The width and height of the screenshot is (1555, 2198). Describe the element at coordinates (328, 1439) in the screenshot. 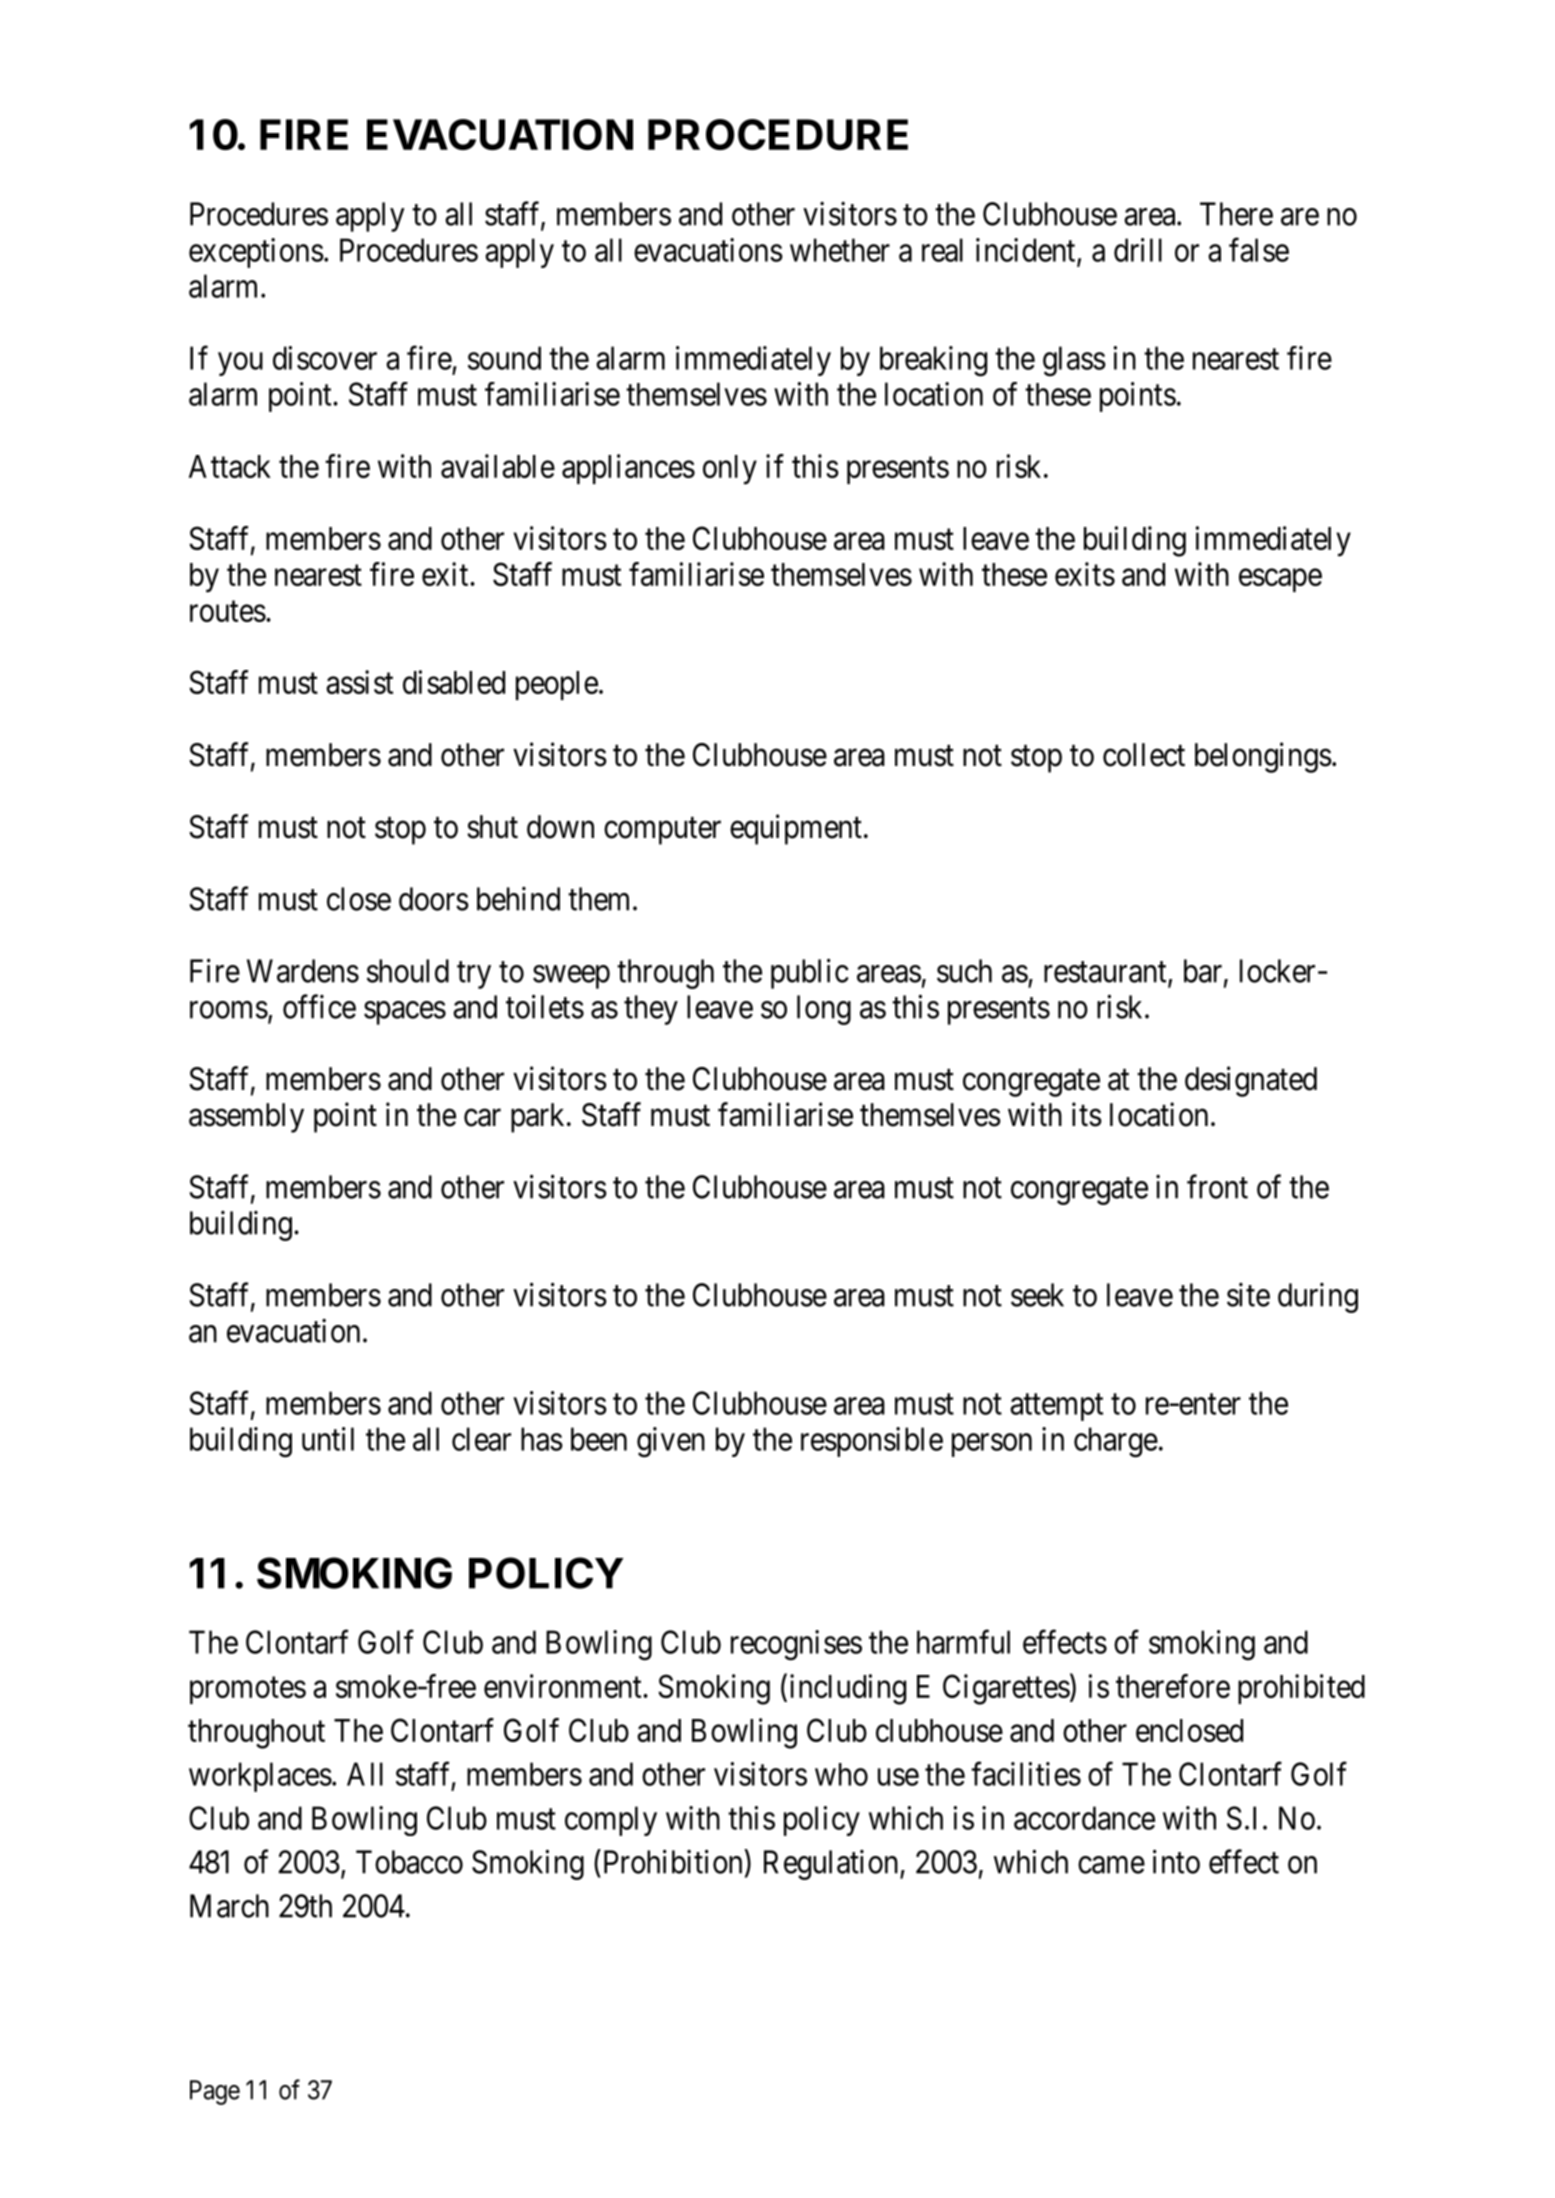

I see `until` at that location.
